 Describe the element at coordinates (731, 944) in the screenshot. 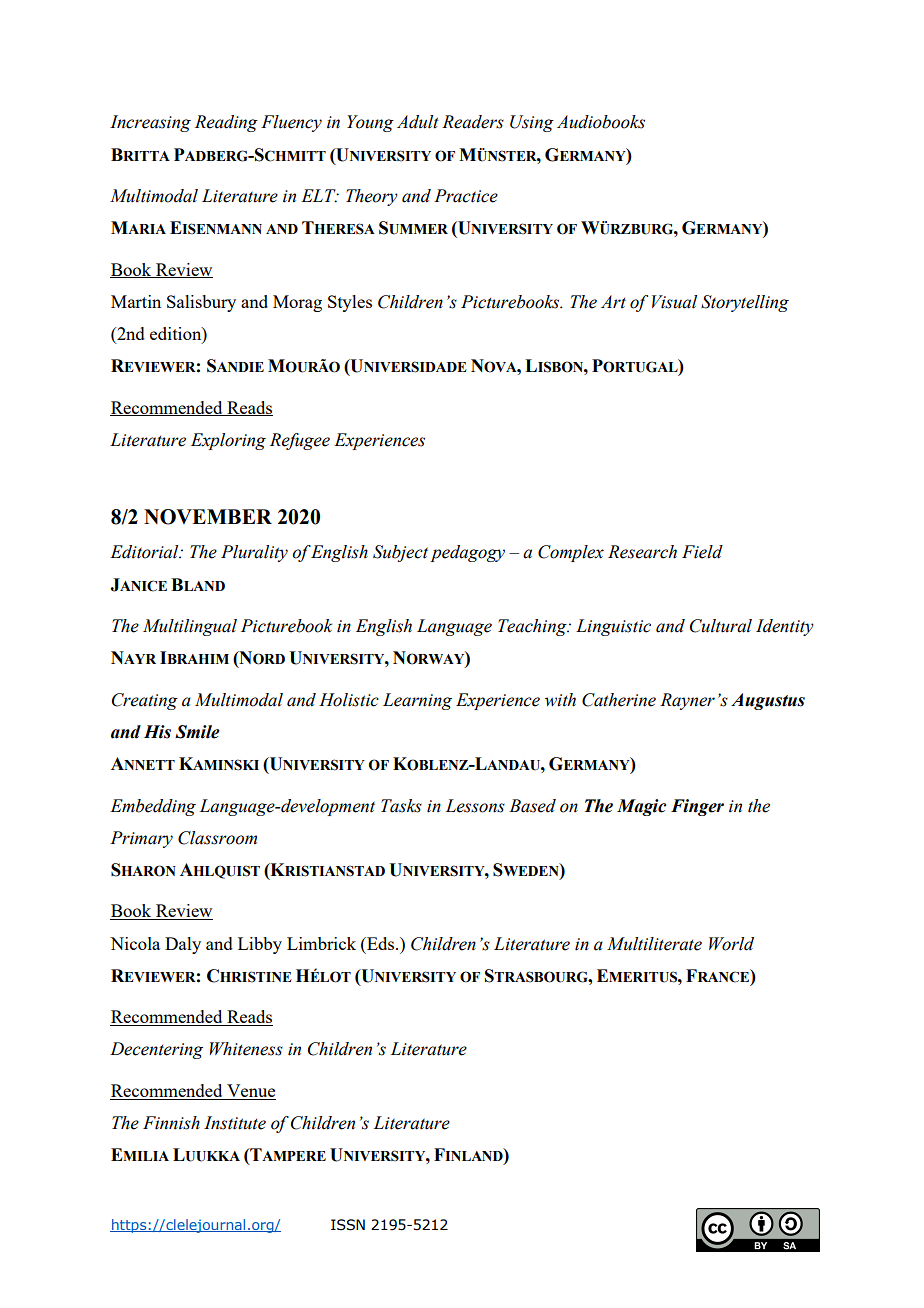

I see `World` at that location.
